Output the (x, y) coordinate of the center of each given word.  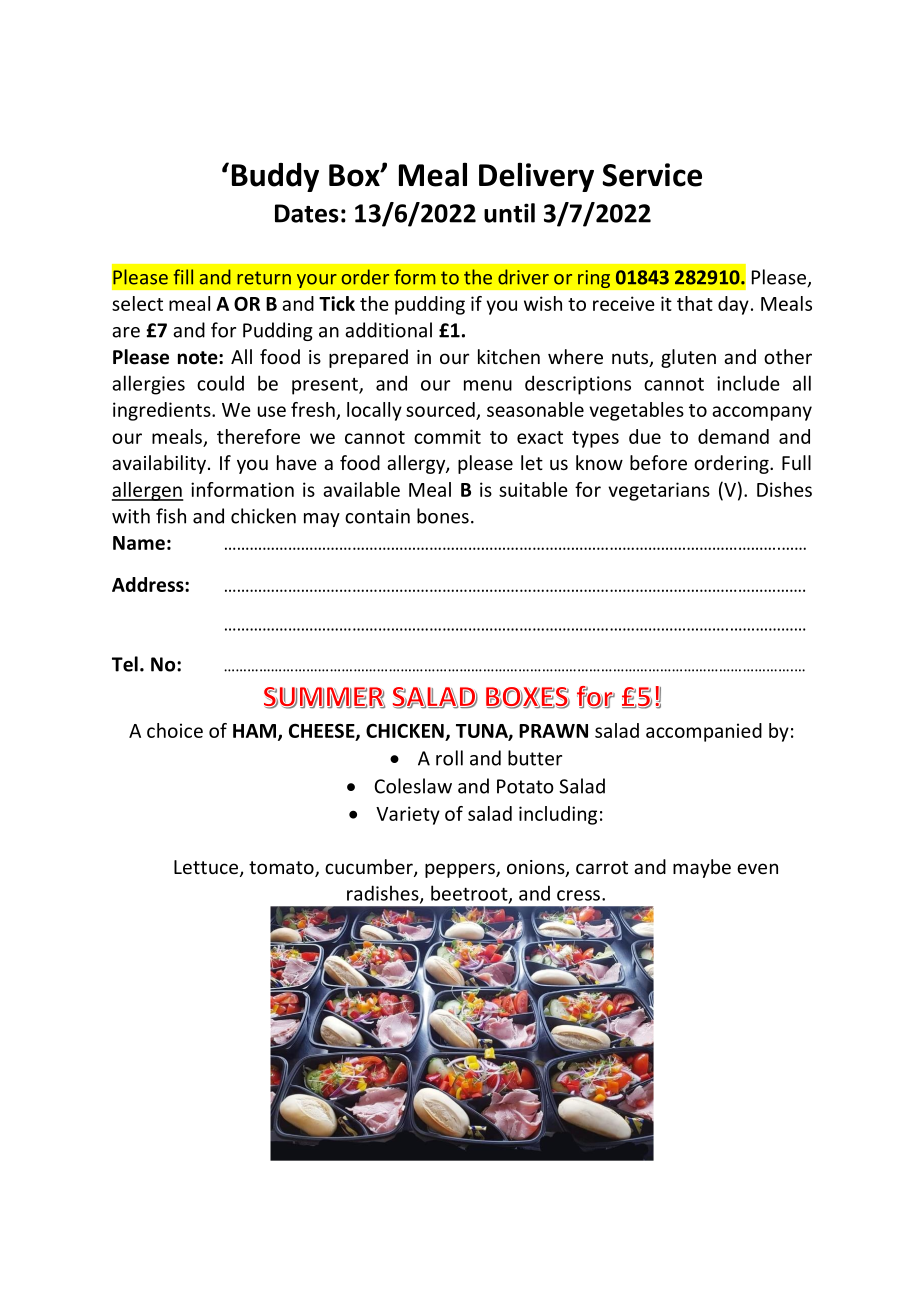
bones (443, 516)
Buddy (275, 177)
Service (652, 175)
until (509, 213)
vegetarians (659, 491)
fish (171, 516)
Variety (408, 815)
